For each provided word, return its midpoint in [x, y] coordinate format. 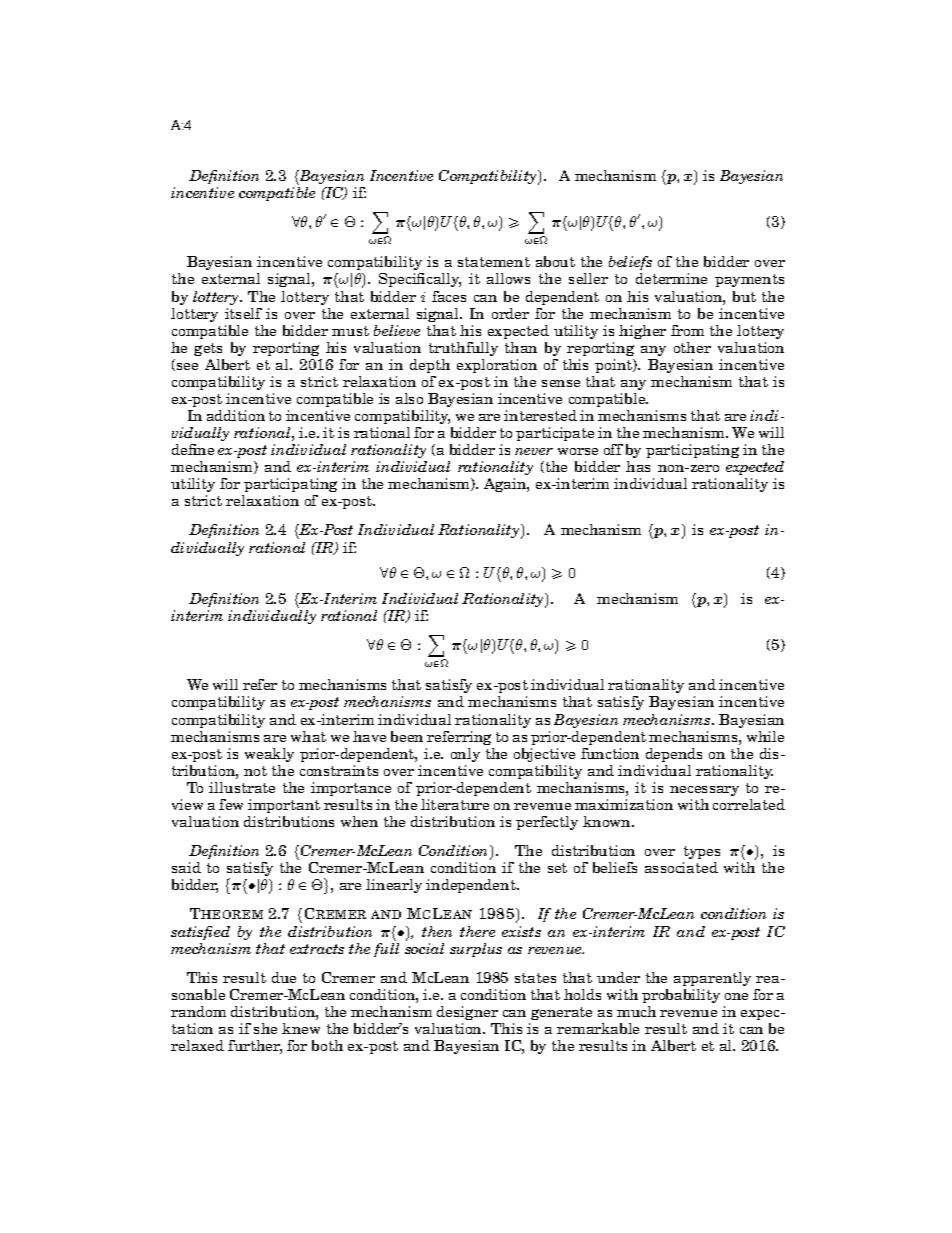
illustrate [242, 787]
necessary [704, 791]
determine [671, 278]
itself [243, 313]
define [193, 449]
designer [467, 1013]
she [265, 1028]
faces [449, 296]
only [465, 755]
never [534, 451]
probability [681, 996]
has [638, 466]
